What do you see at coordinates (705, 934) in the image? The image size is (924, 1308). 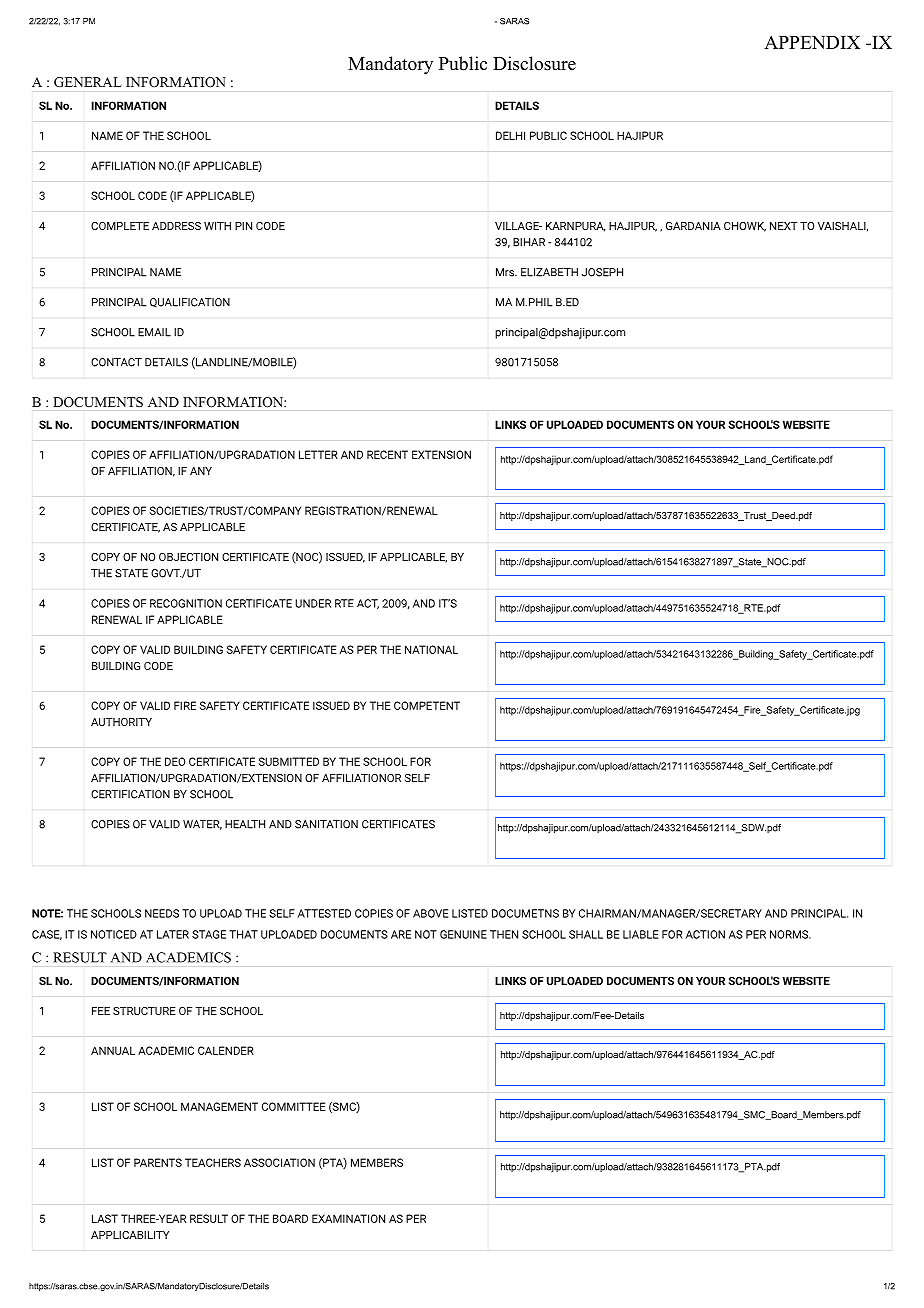 I see `ACTION` at bounding box center [705, 934].
